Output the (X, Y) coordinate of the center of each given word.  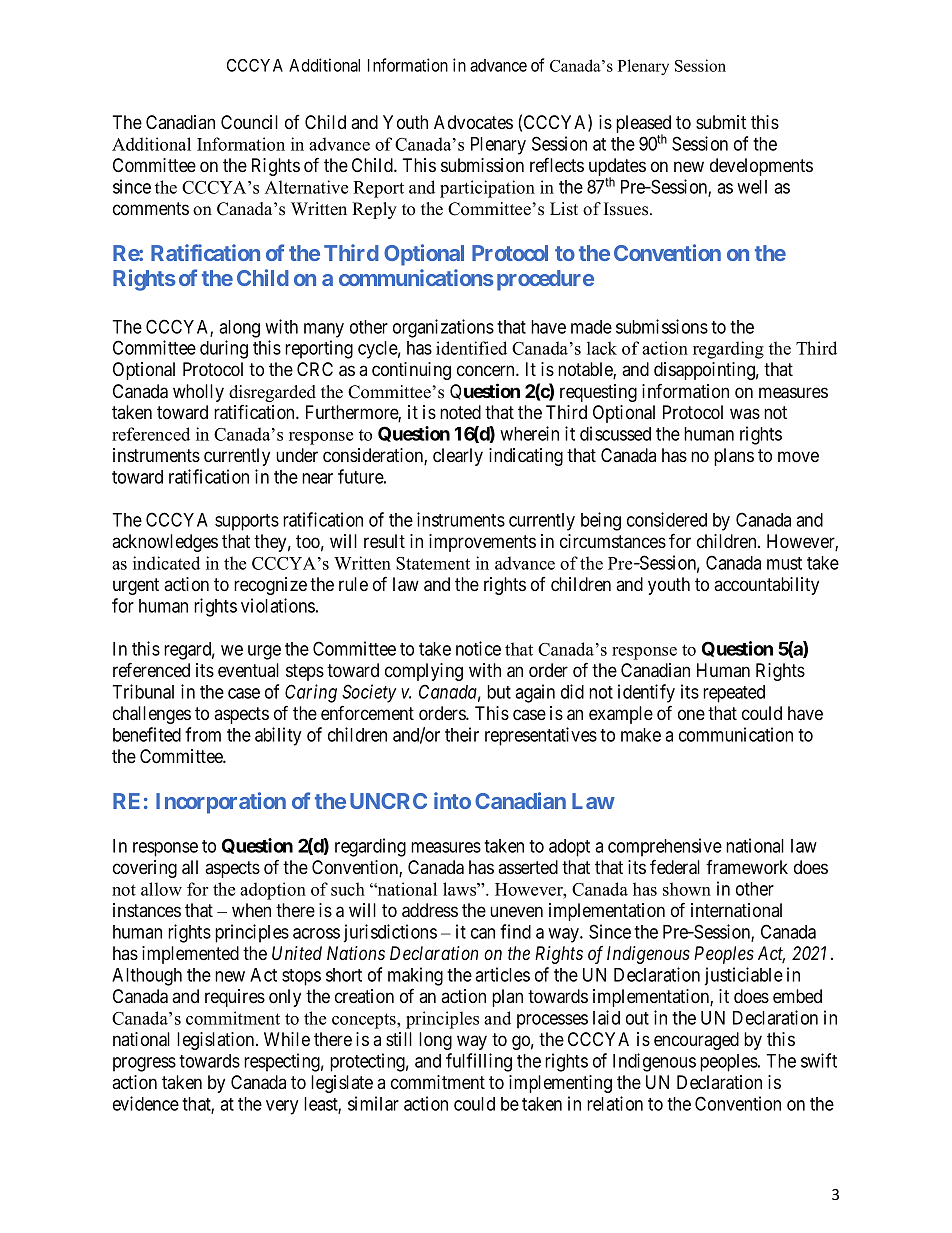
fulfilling (479, 1062)
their (462, 734)
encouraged (696, 1041)
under (297, 455)
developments (761, 167)
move (798, 457)
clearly (458, 457)
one (691, 714)
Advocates (473, 122)
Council (249, 122)
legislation (217, 1041)
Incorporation (221, 803)
